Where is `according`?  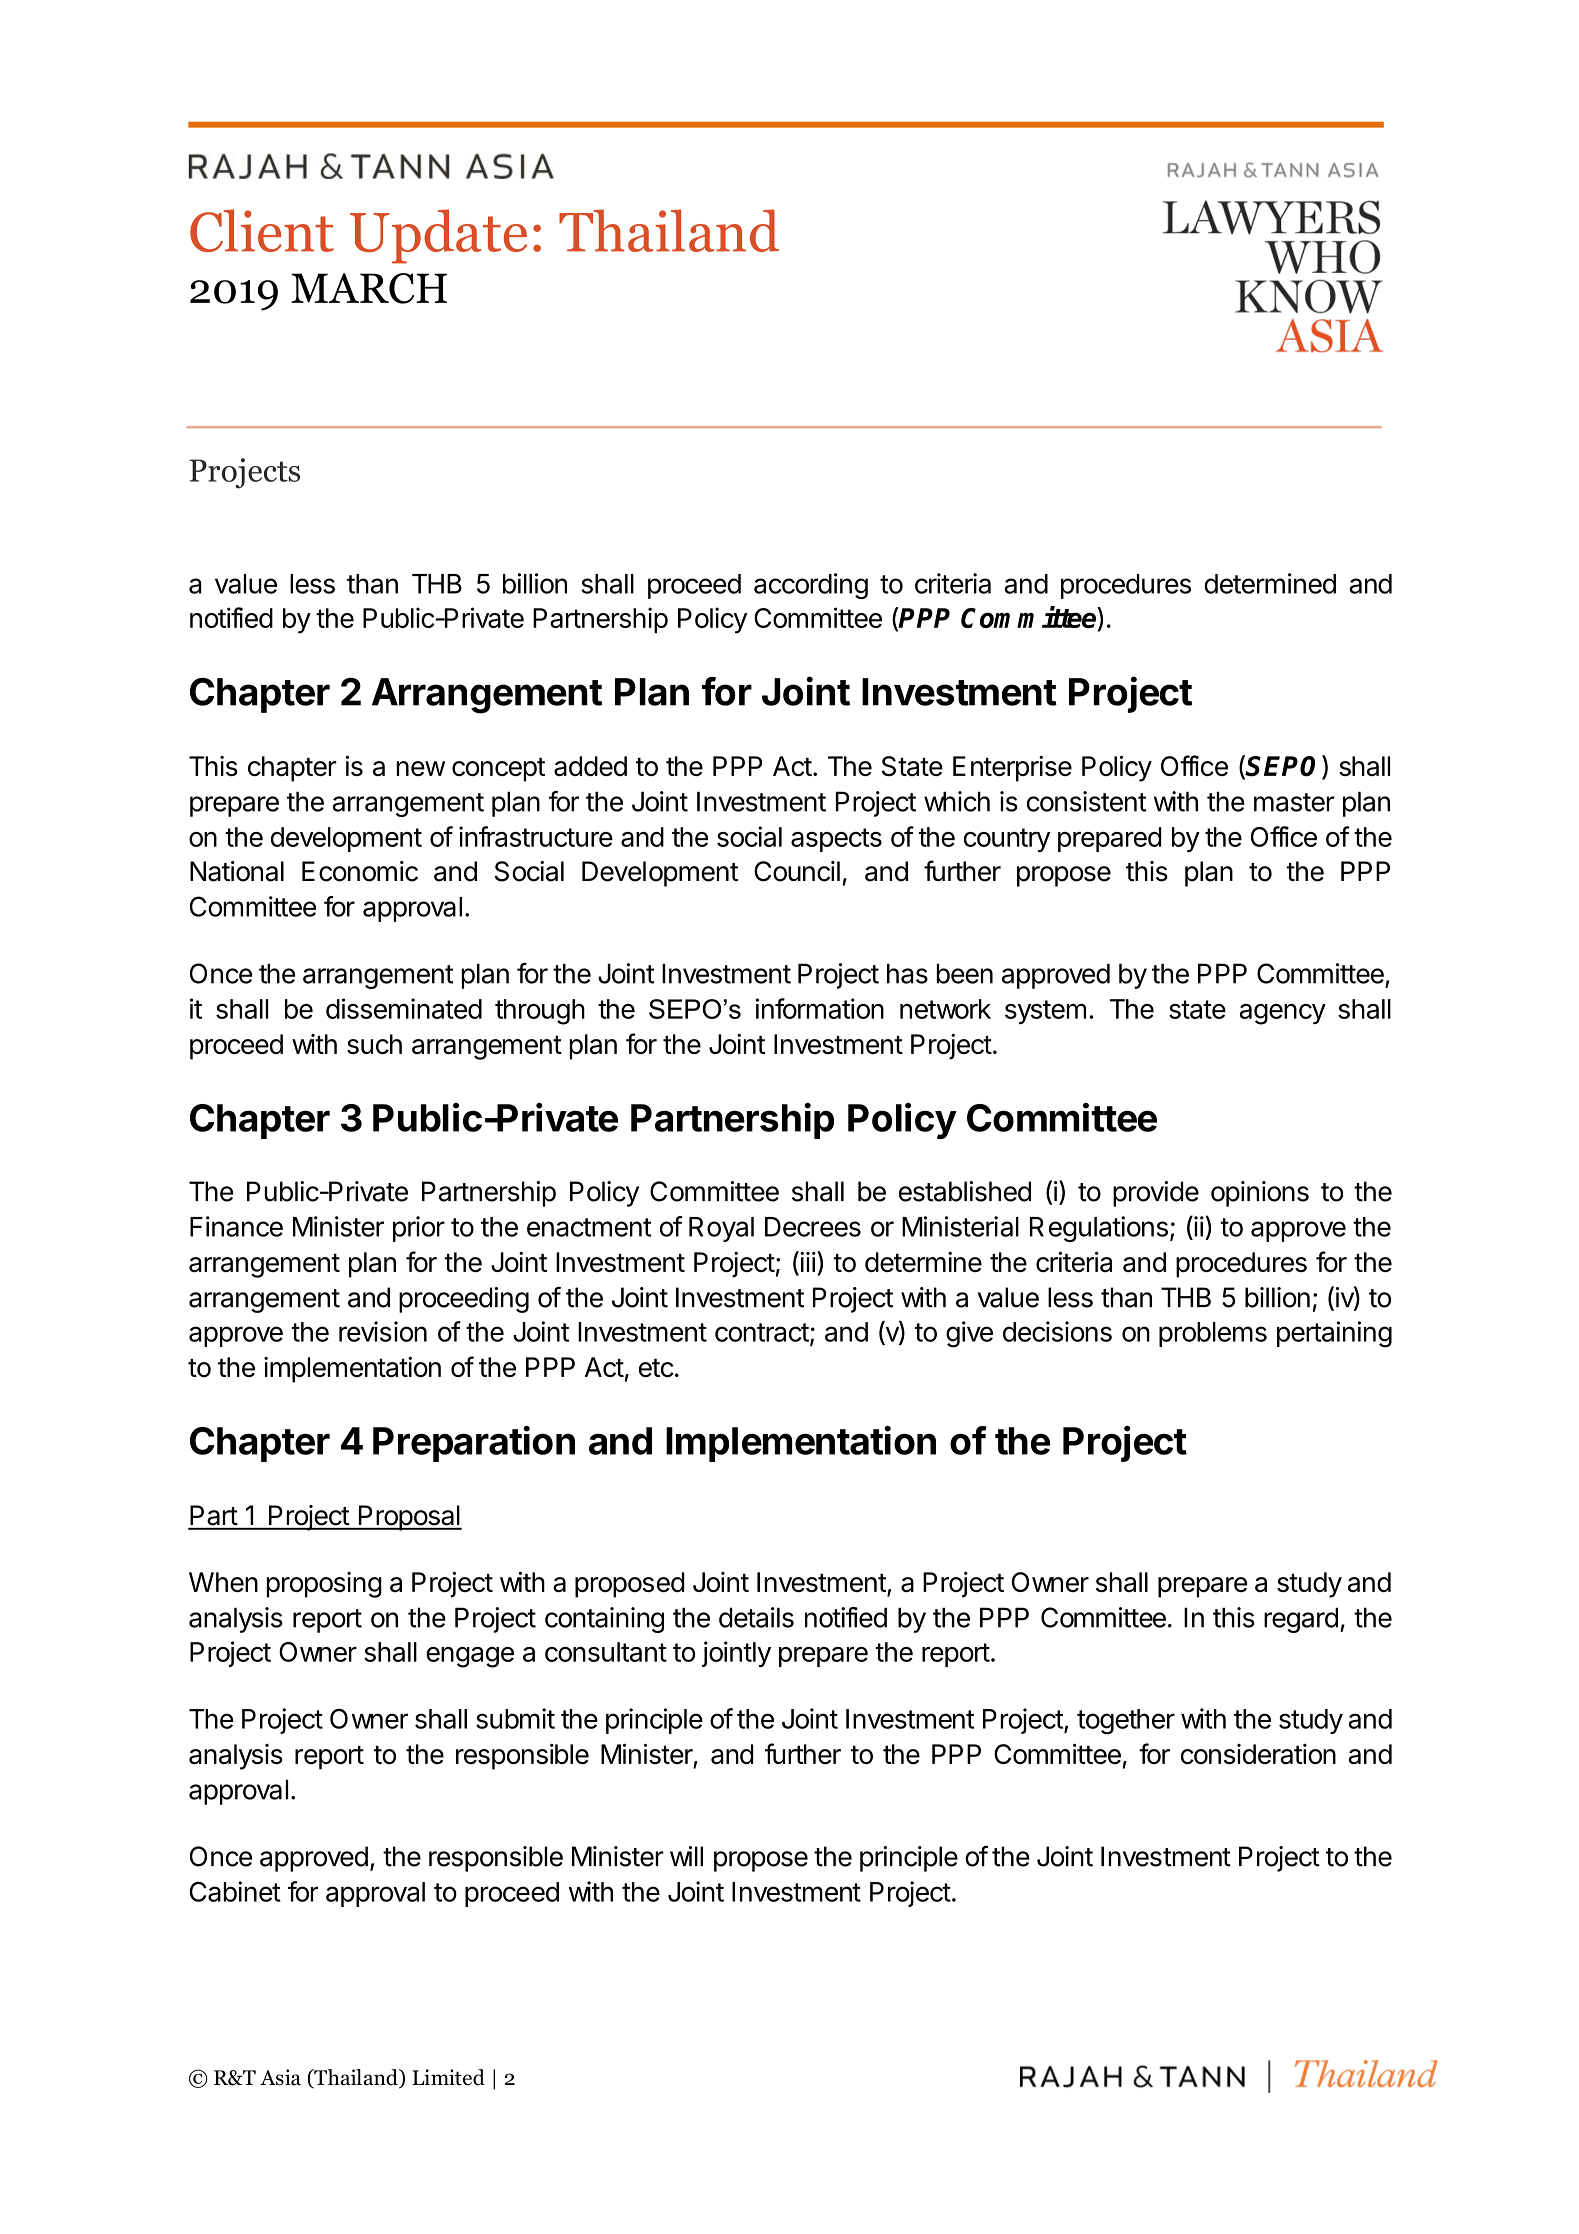
according is located at coordinates (811, 586).
